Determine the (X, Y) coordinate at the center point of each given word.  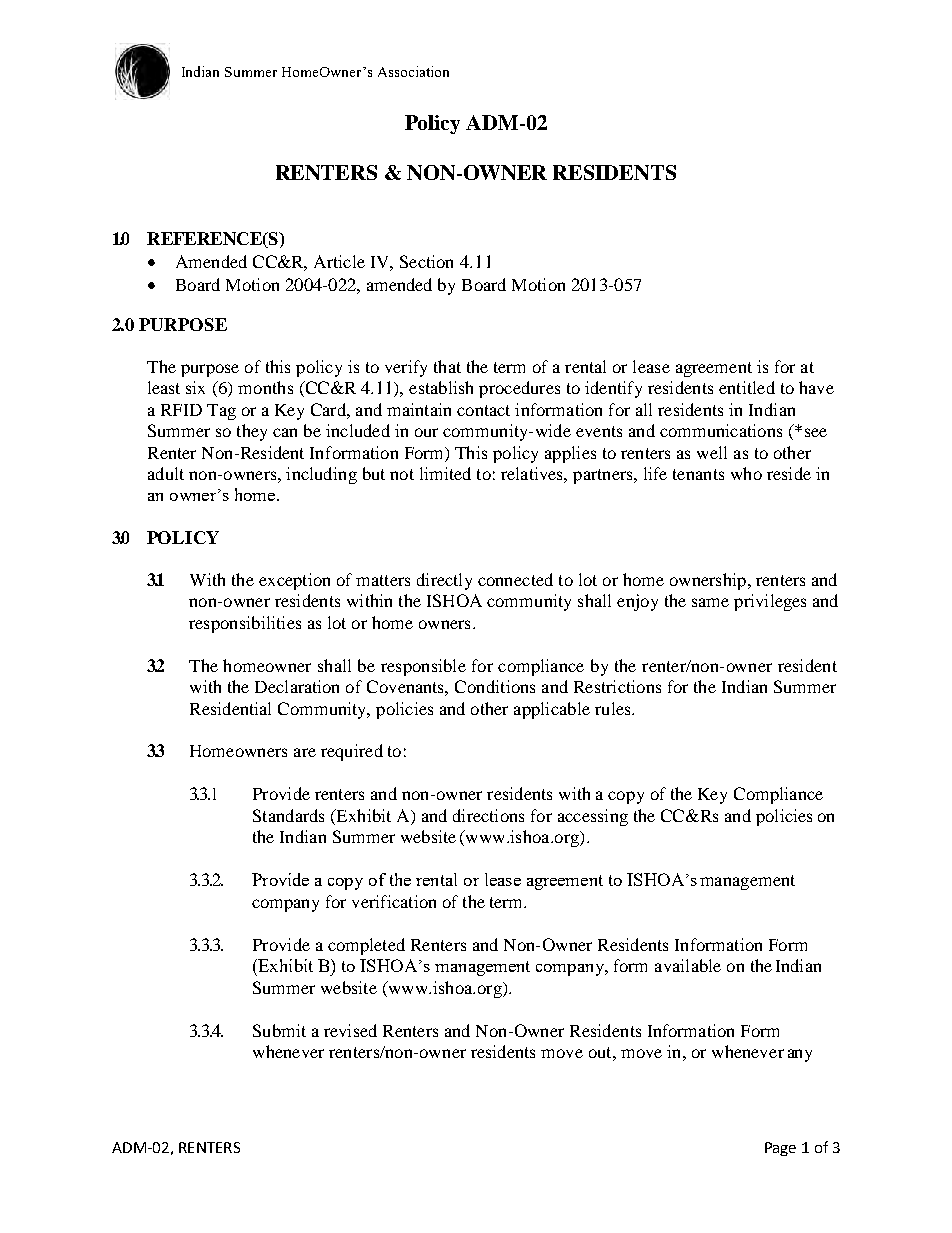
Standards (288, 815)
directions (488, 815)
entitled (747, 387)
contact (483, 410)
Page (780, 1149)
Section (426, 261)
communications (721, 430)
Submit (279, 1030)
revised (350, 1030)
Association (413, 71)
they (252, 432)
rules (614, 708)
